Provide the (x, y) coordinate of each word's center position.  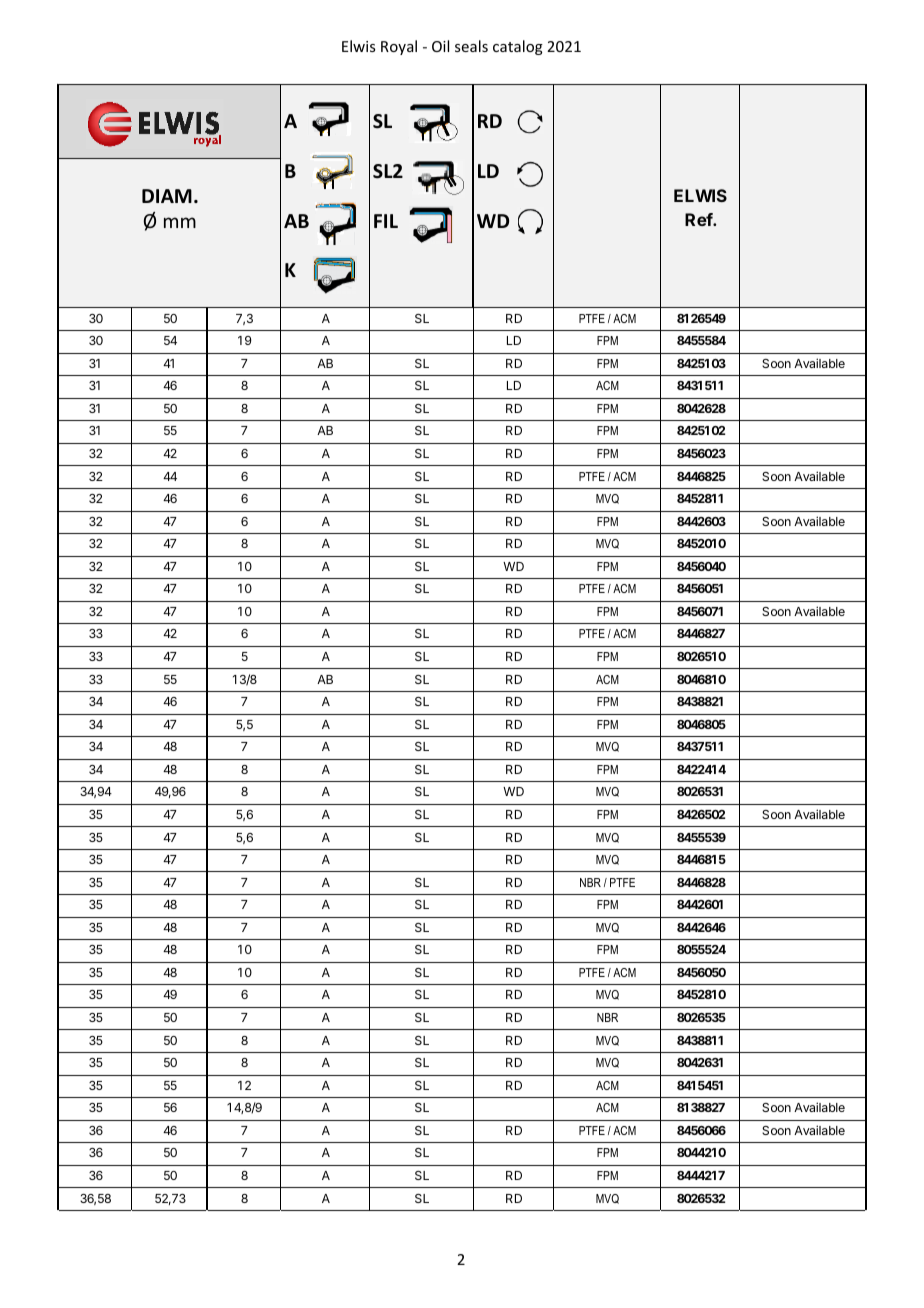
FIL (386, 221)
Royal (399, 47)
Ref (699, 219)
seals (471, 46)
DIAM (167, 196)
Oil (440, 46)
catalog (518, 47)
